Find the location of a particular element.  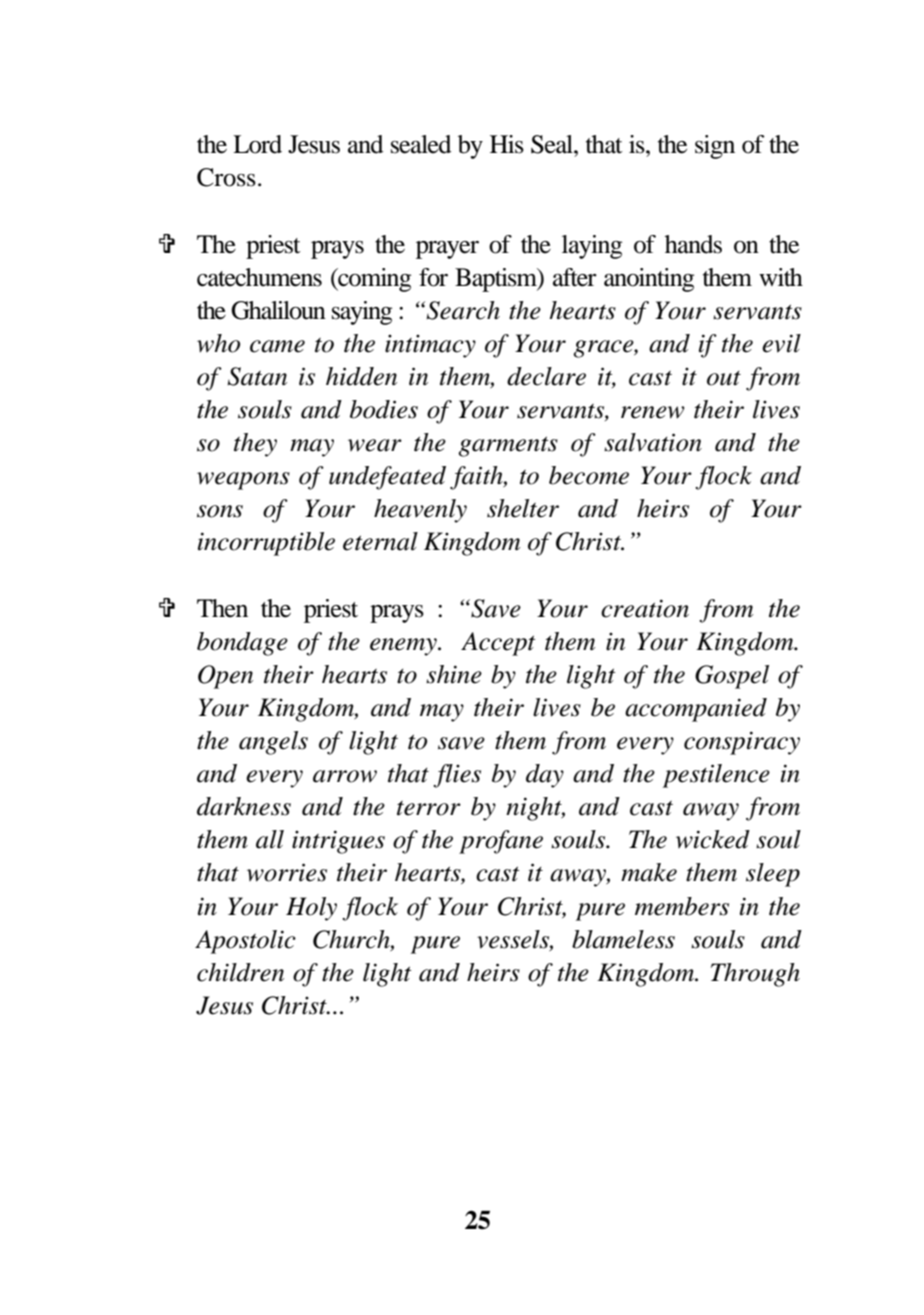

His is located at coordinates (507, 144).
